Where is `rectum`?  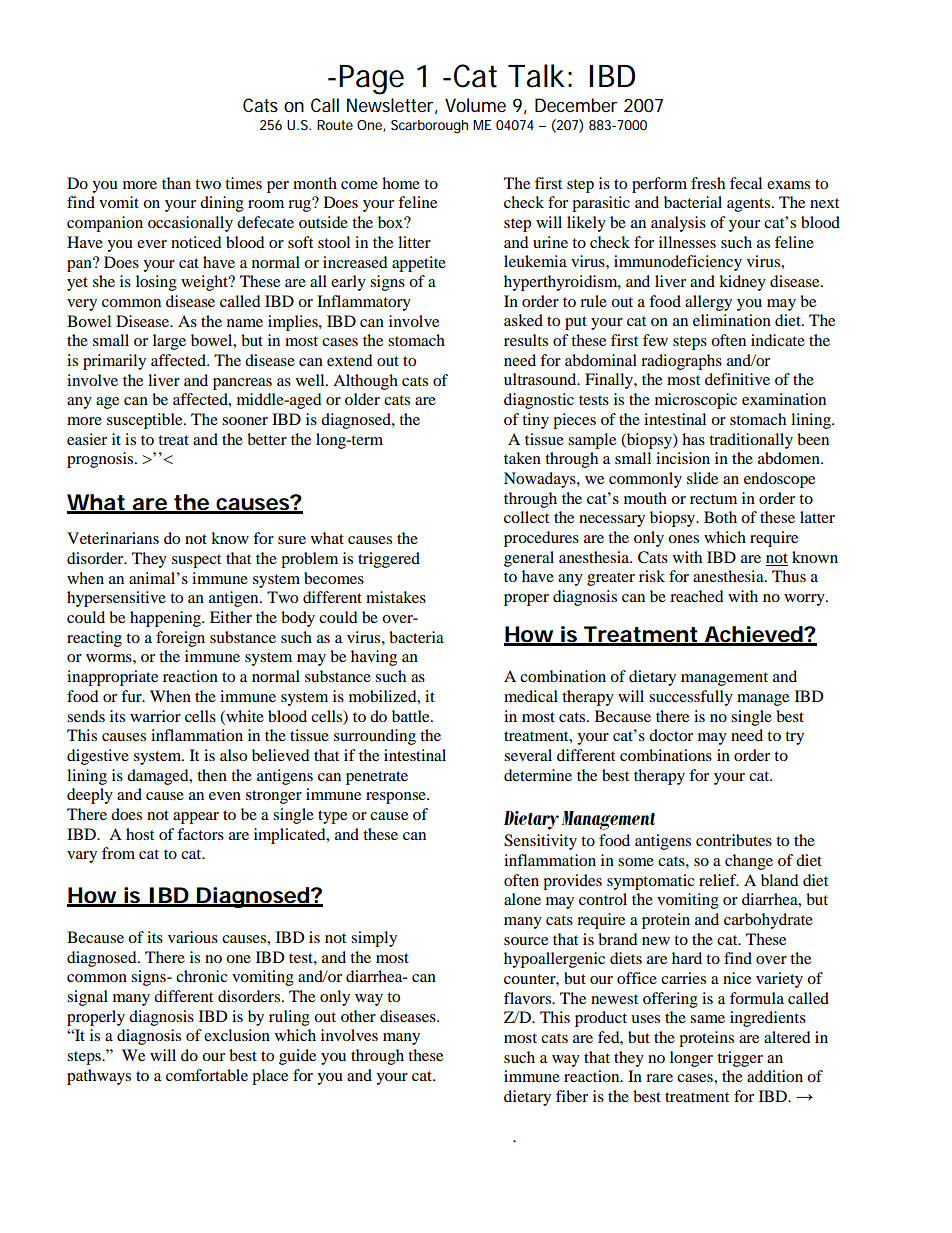 rectum is located at coordinates (713, 499).
